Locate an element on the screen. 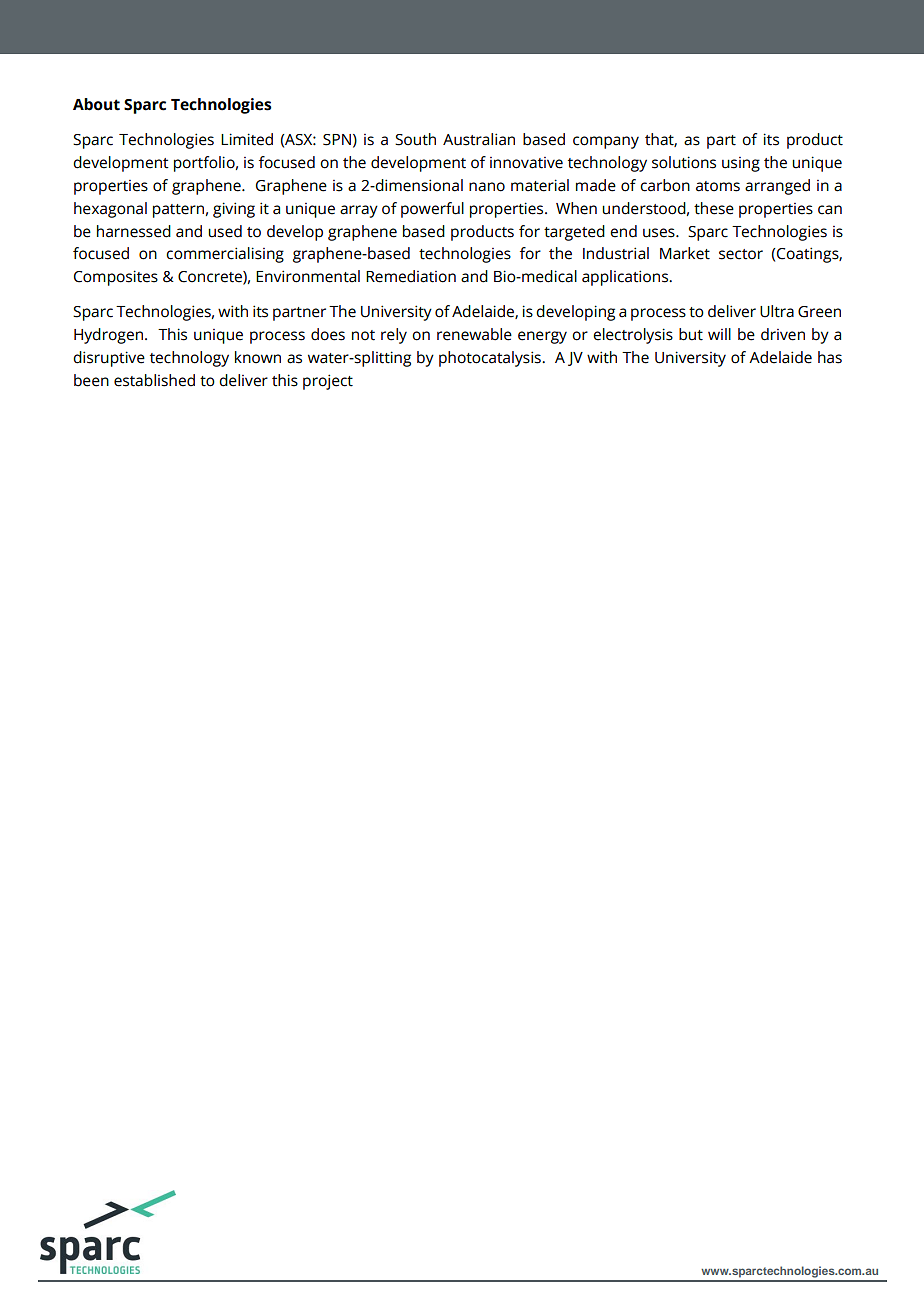  has is located at coordinates (830, 357).
